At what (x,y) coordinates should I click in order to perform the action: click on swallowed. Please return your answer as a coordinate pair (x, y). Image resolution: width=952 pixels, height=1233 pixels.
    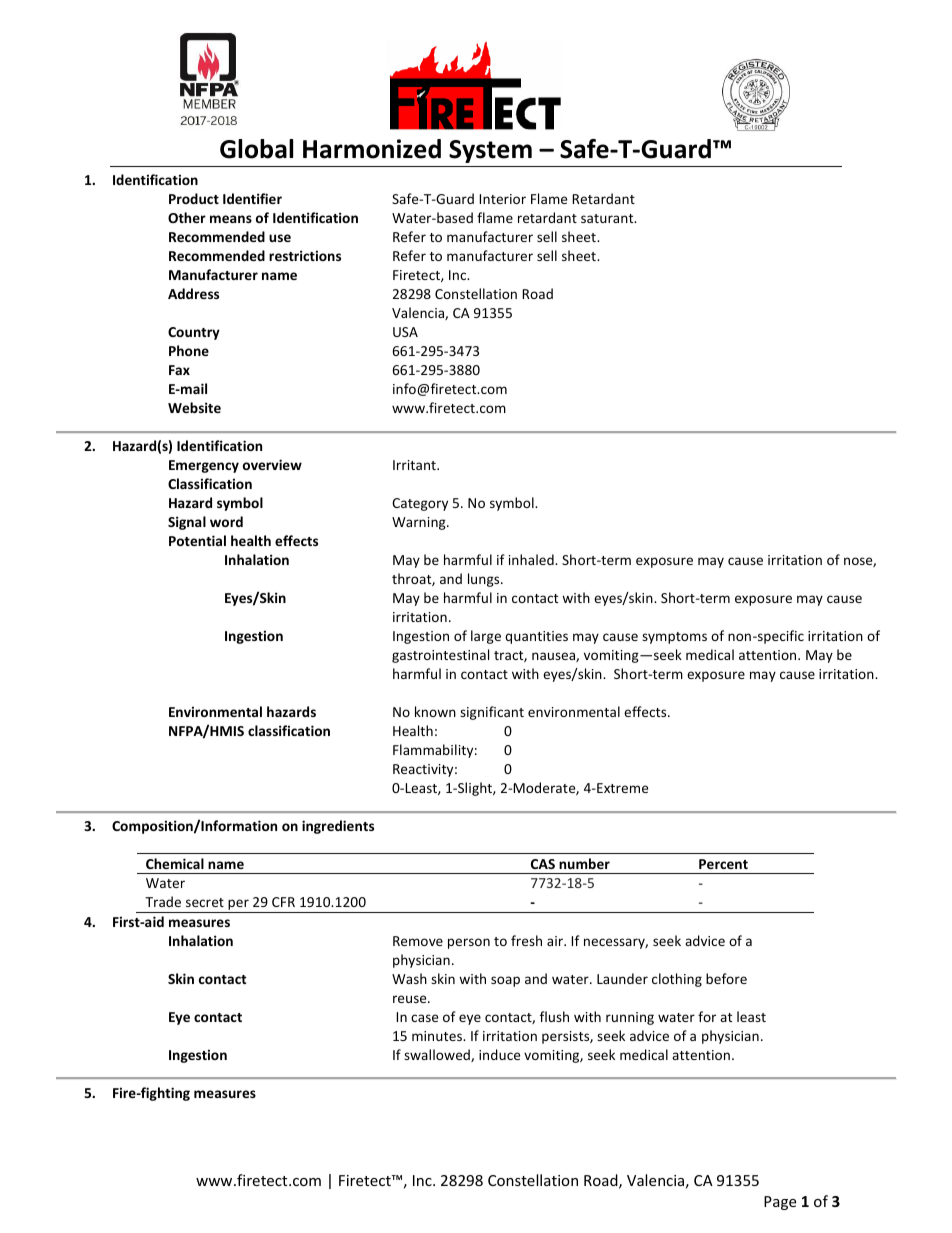
    Looking at the image, I should click on (438, 1055).
